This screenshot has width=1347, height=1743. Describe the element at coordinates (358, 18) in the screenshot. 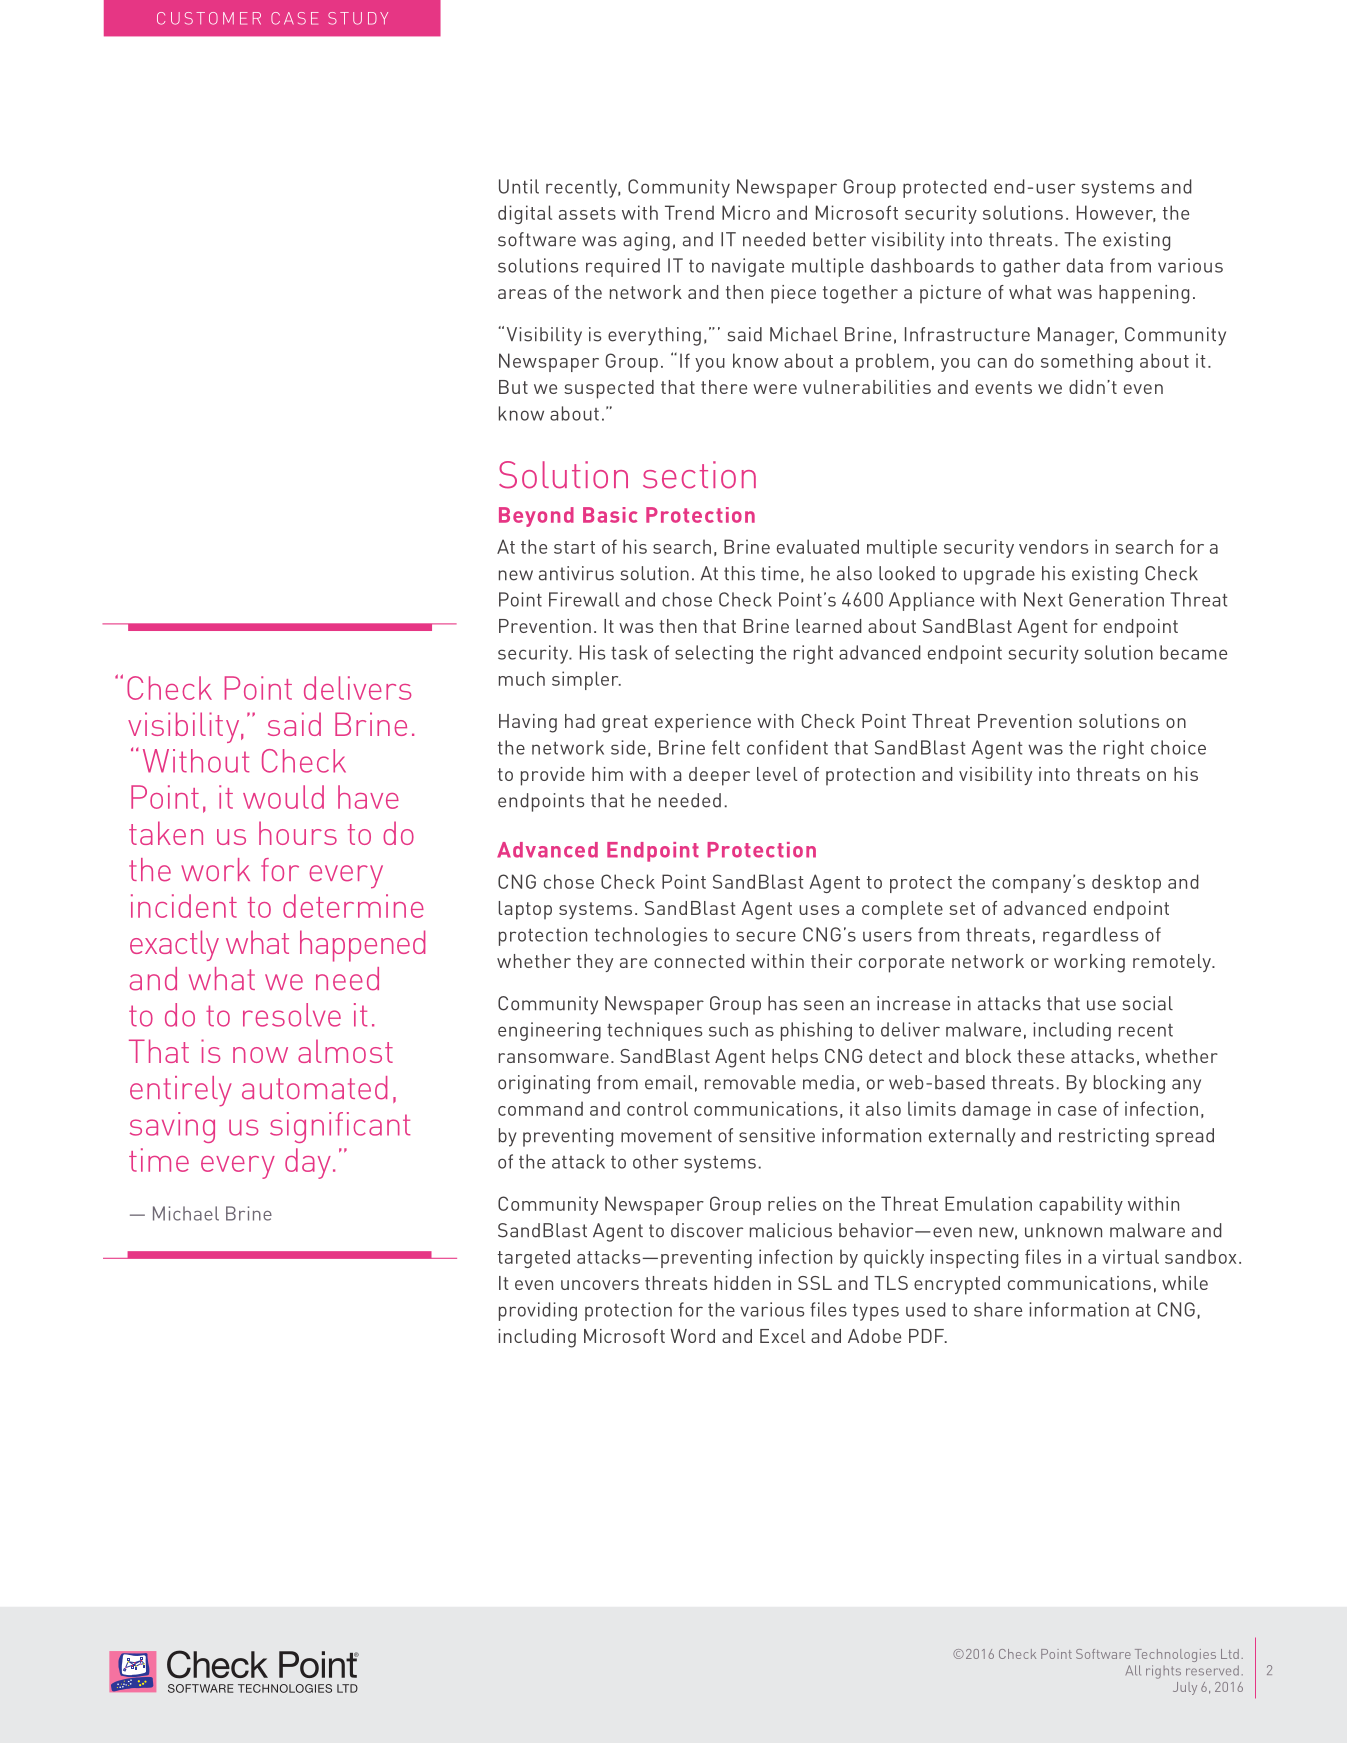

I see `STUDY` at that location.
